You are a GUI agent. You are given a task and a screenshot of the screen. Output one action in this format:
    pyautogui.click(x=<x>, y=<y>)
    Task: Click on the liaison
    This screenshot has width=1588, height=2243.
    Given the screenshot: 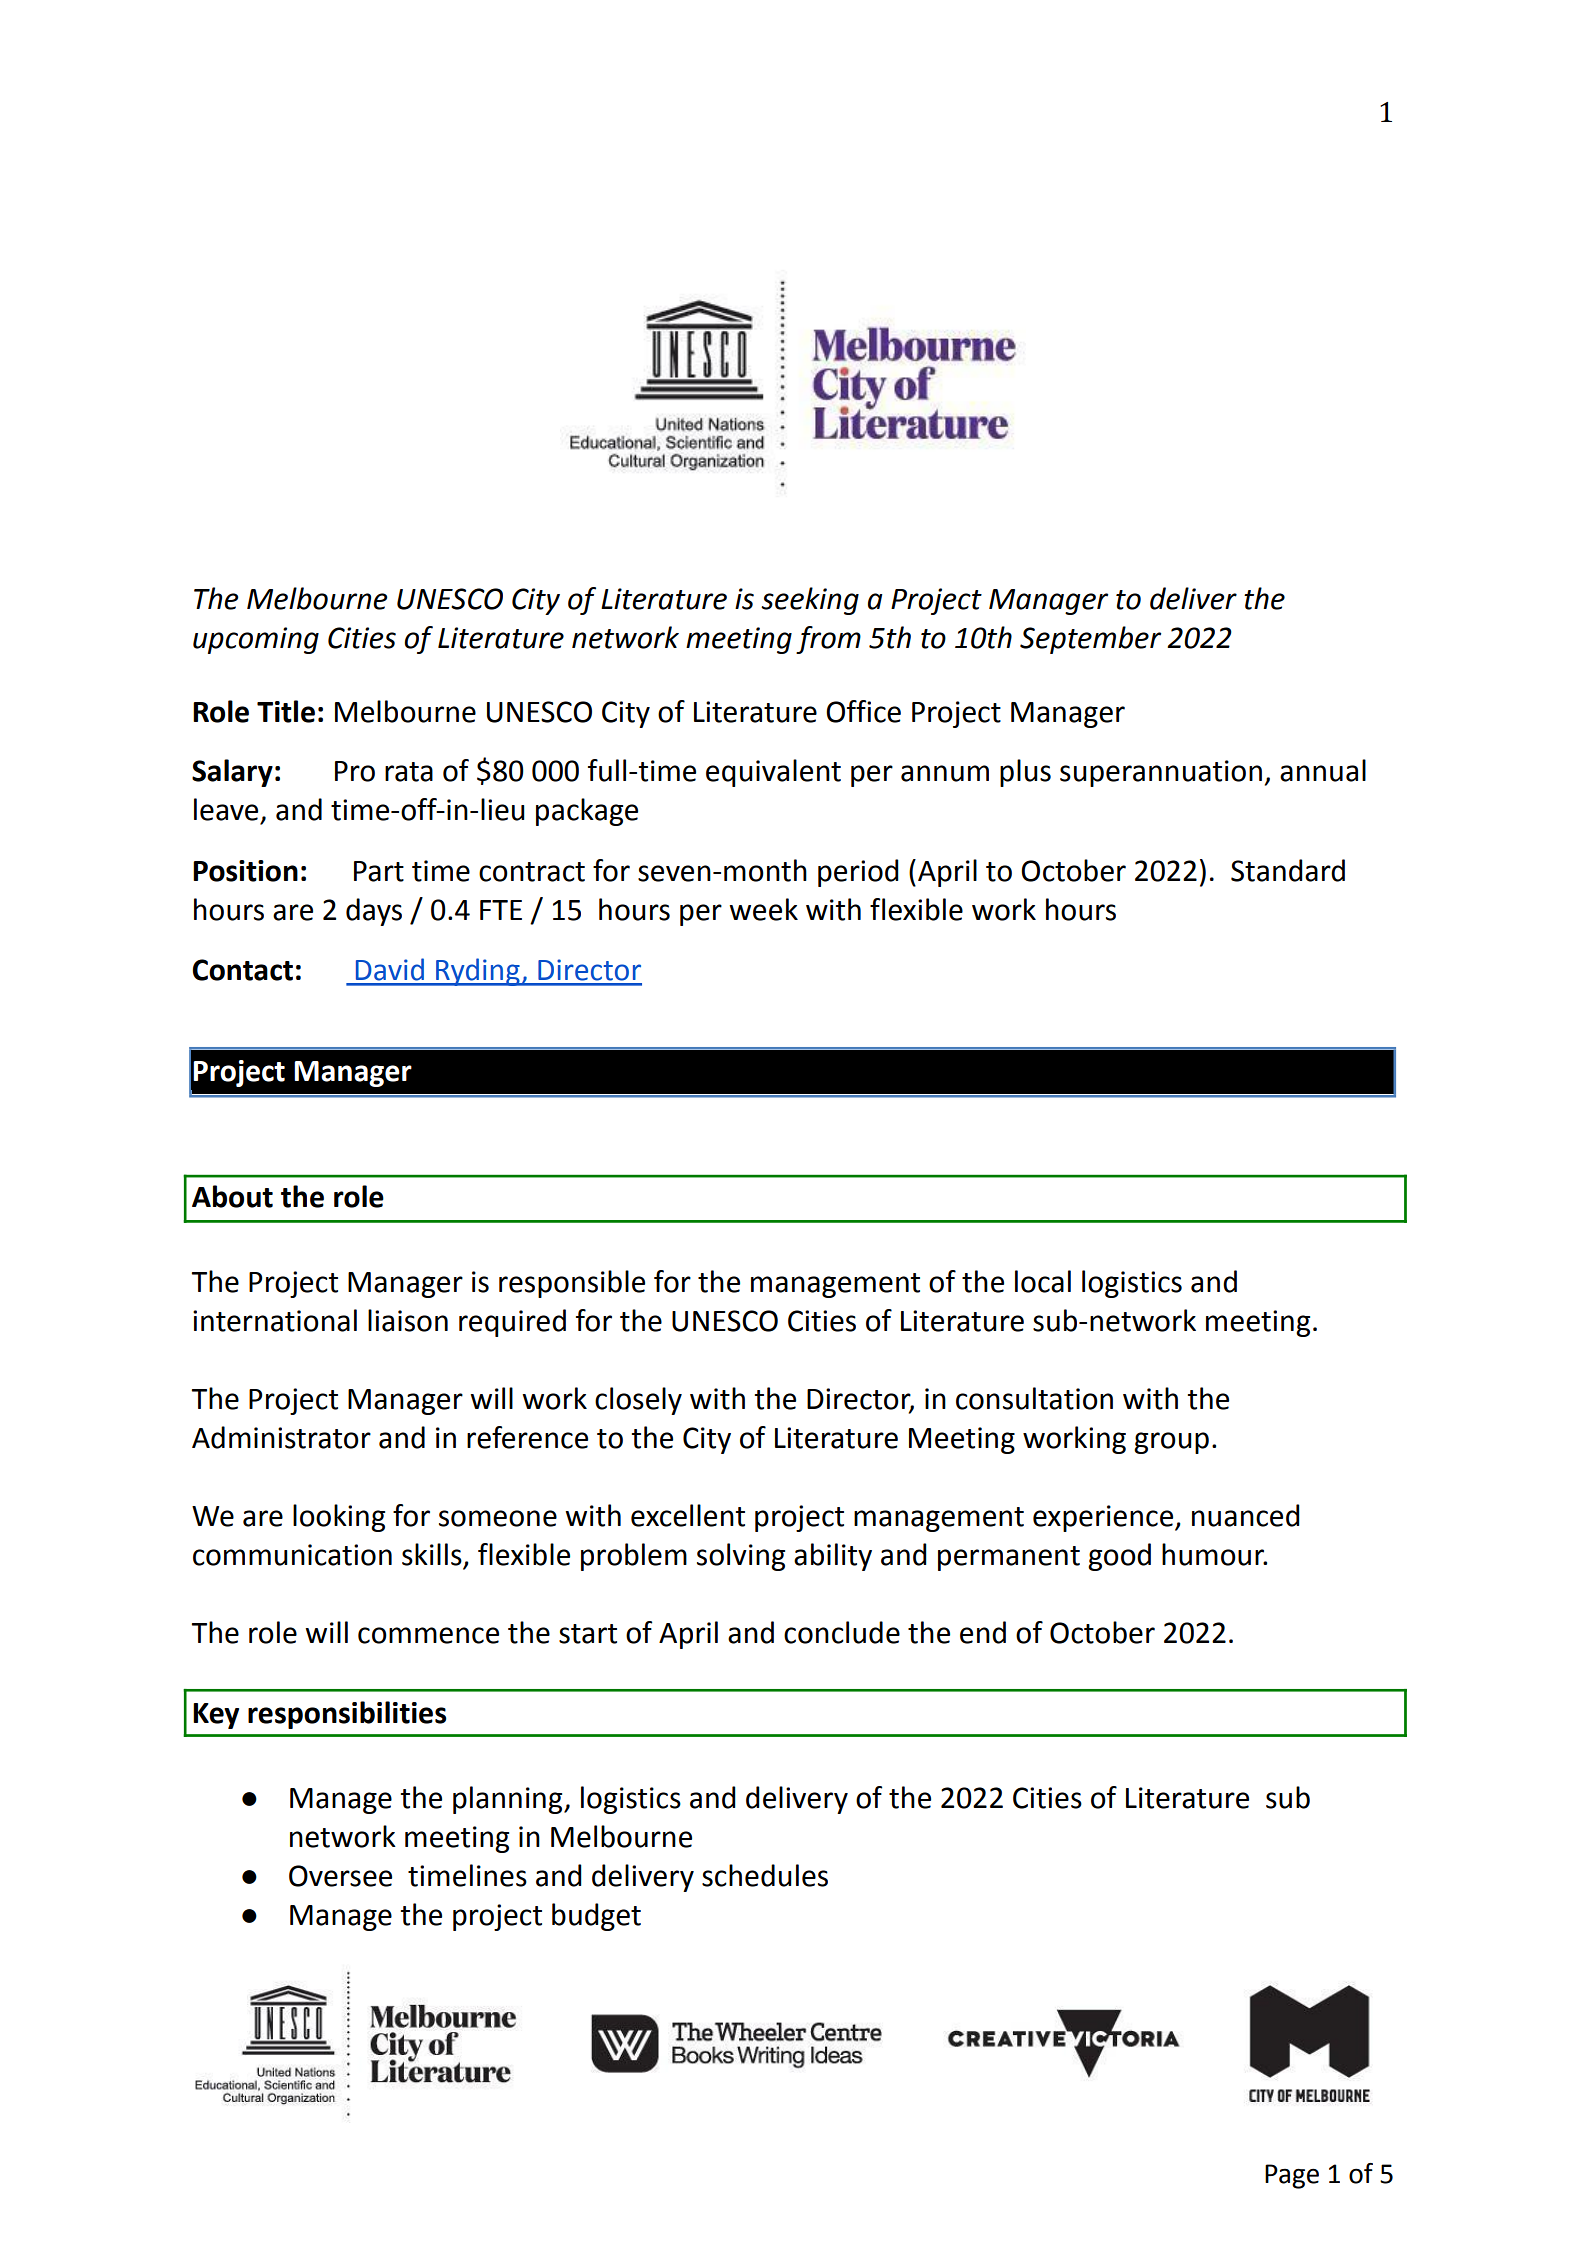 What is the action you would take?
    pyautogui.click(x=408, y=1320)
